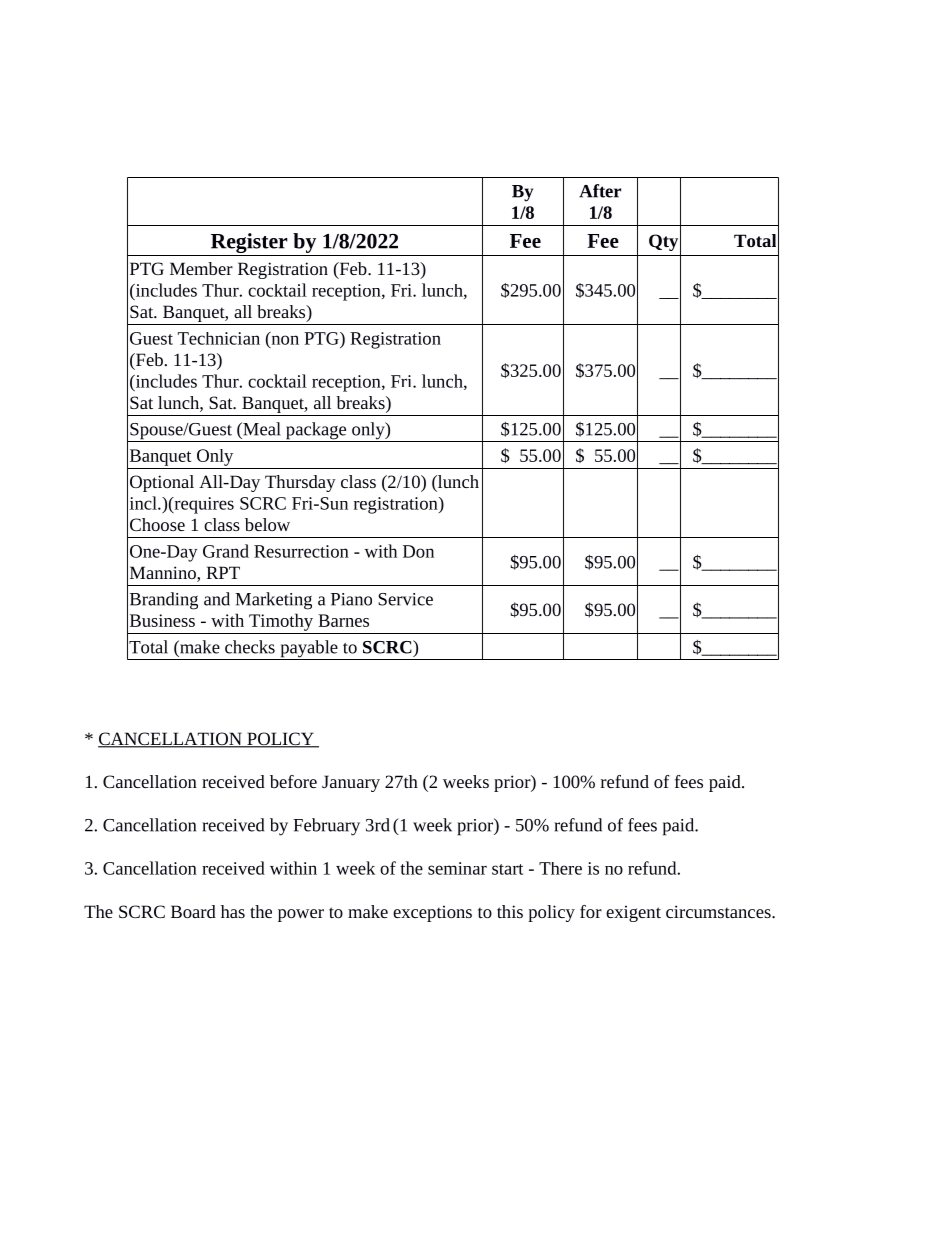 Image resolution: width=952 pixels, height=1233 pixels. I want to click on Barnes, so click(343, 620).
